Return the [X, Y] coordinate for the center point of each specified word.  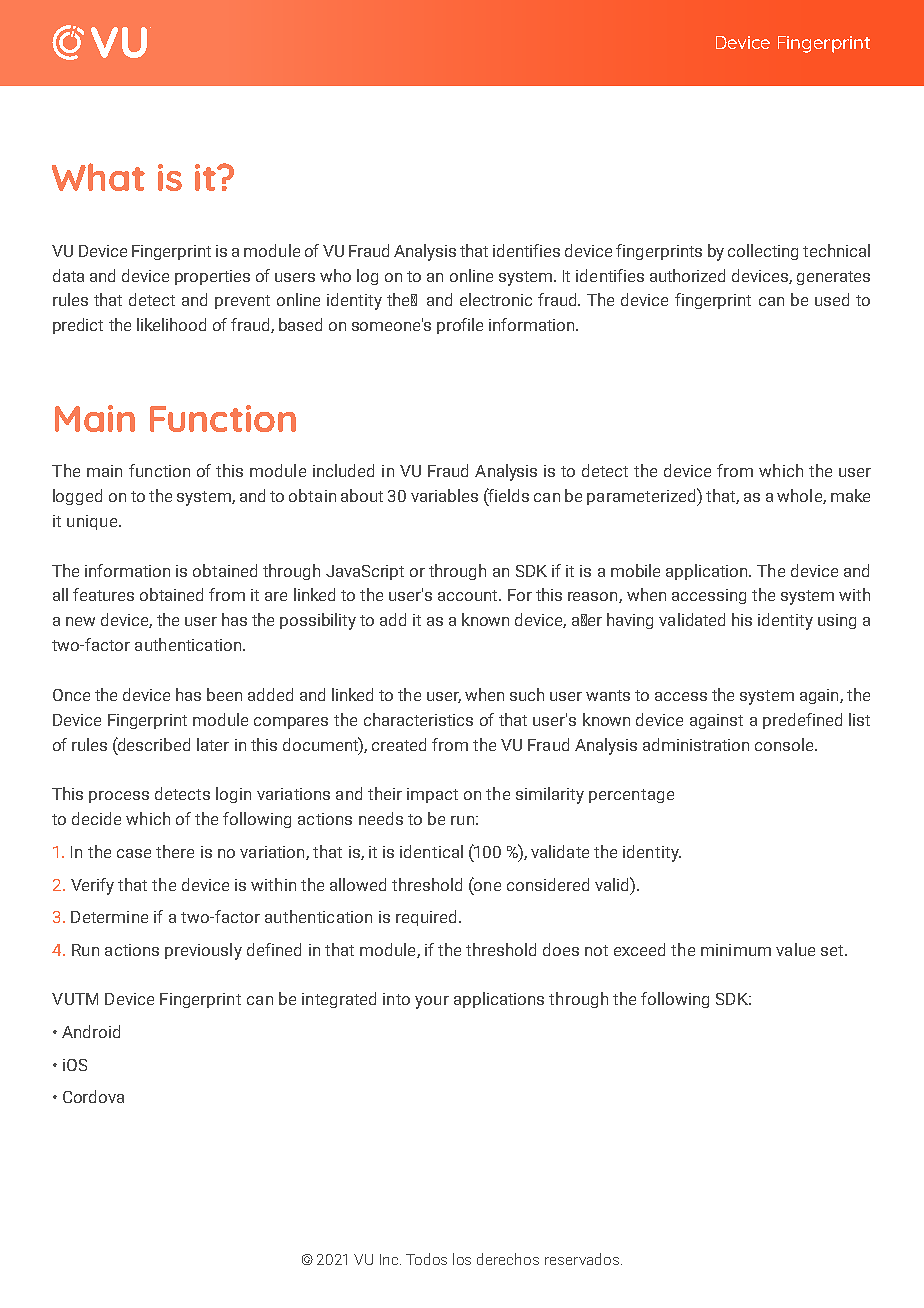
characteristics [418, 719]
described [153, 744]
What [98, 177]
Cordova [93, 1096]
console [785, 744]
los [462, 1259]
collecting [763, 252]
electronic [496, 299]
